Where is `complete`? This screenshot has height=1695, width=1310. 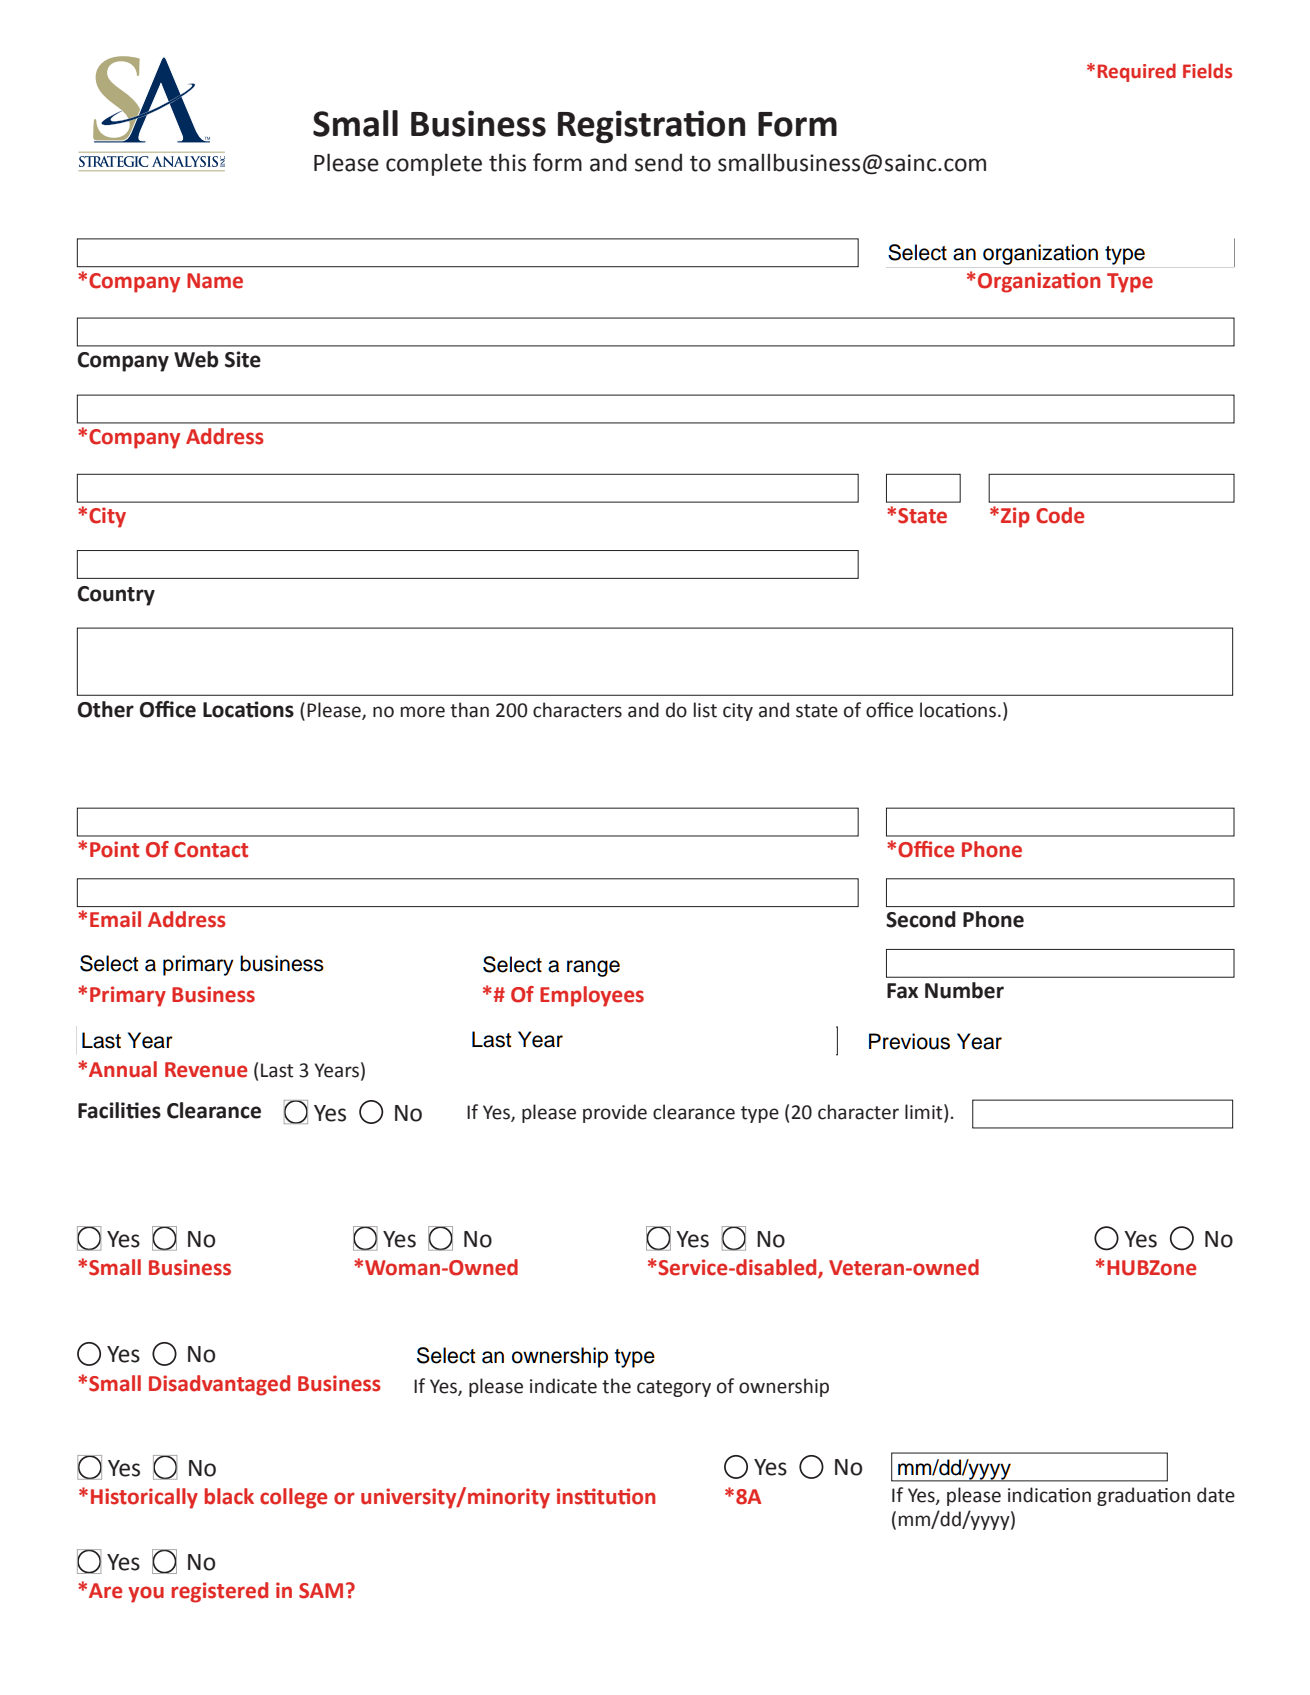
complete is located at coordinates (434, 164).
